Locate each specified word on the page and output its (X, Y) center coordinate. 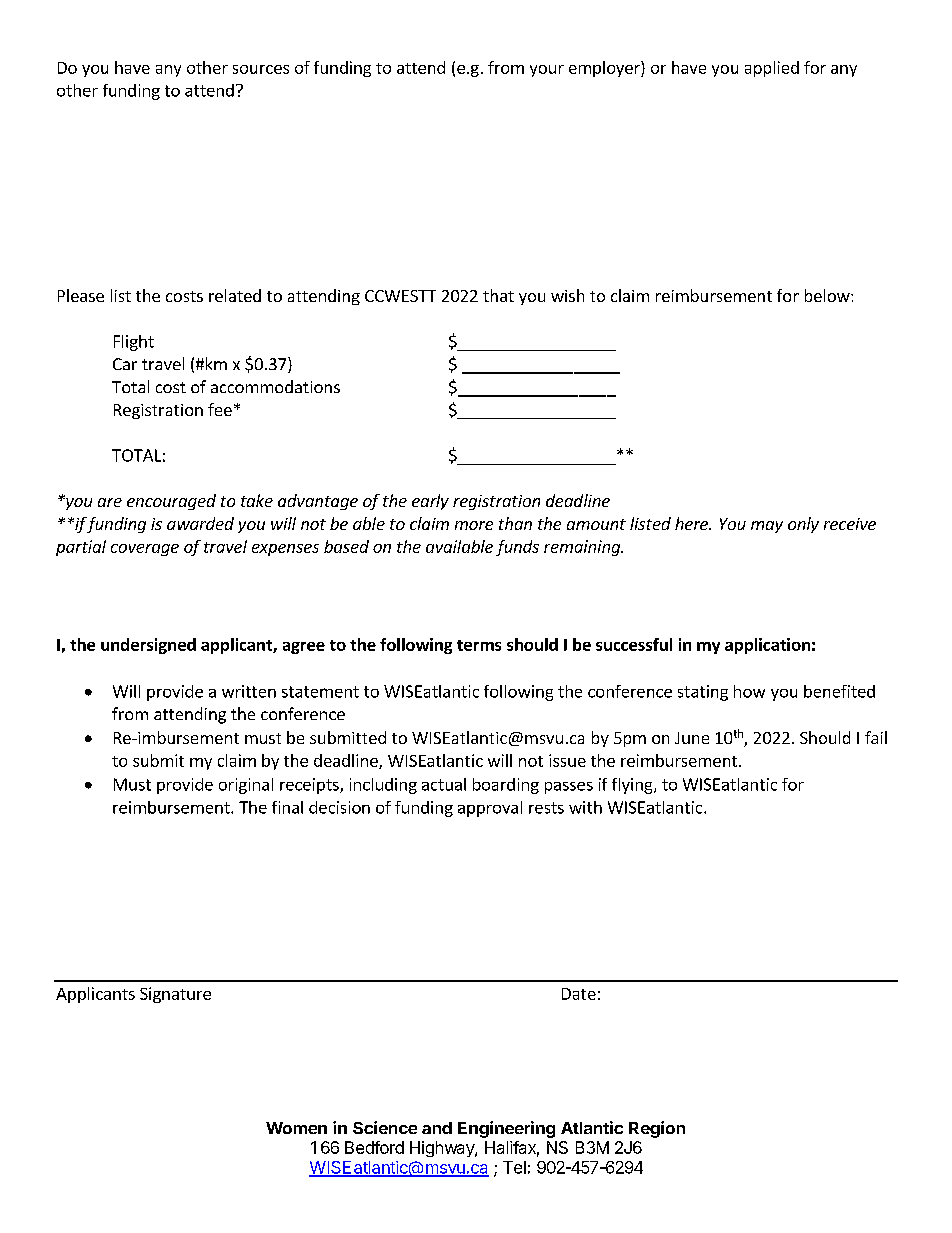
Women (296, 1128)
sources (261, 69)
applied (772, 69)
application (767, 646)
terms (479, 645)
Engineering (506, 1129)
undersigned (148, 646)
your (547, 71)
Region (657, 1129)
